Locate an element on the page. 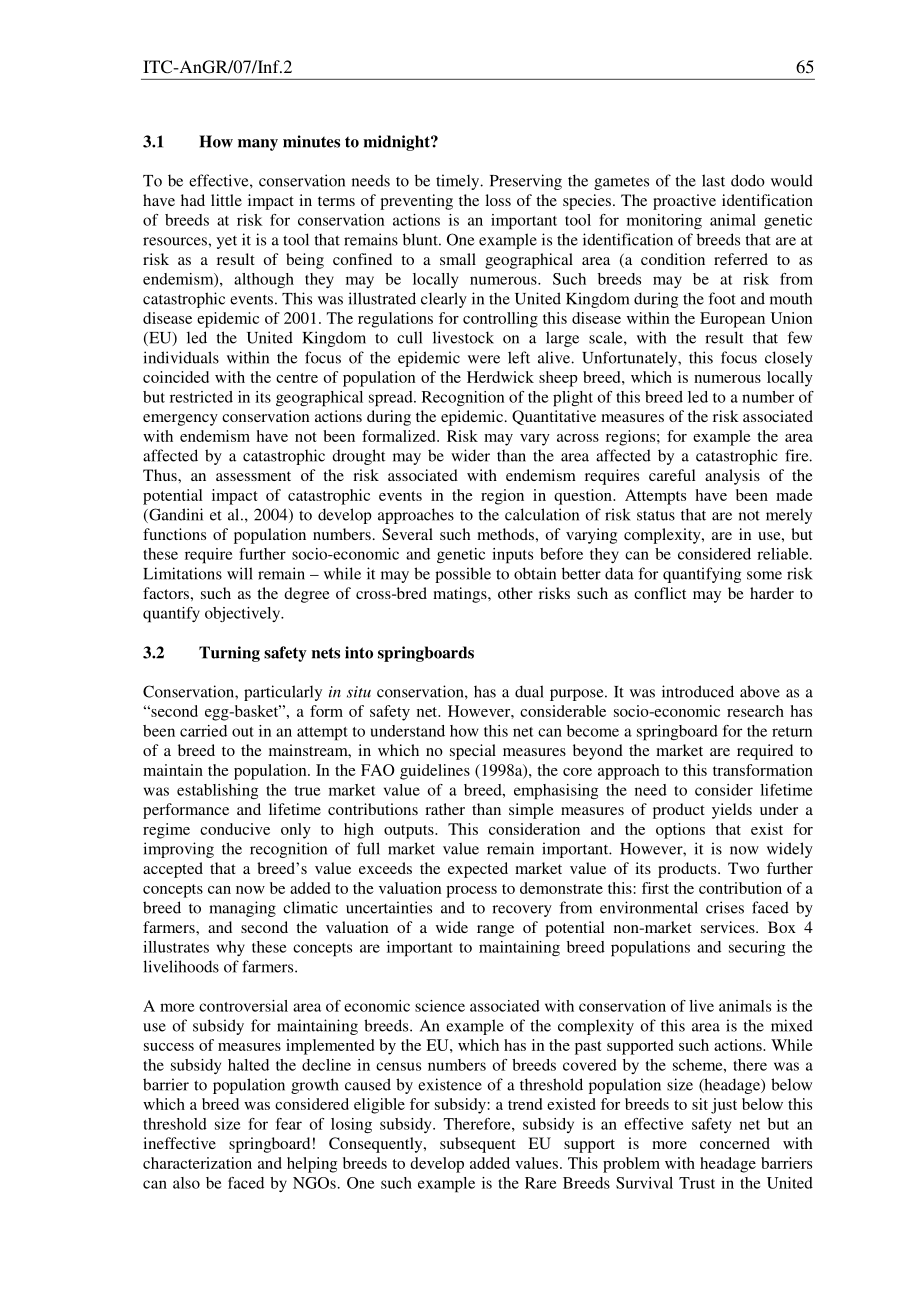 The image size is (924, 1308). characterization is located at coordinates (197, 1163).
